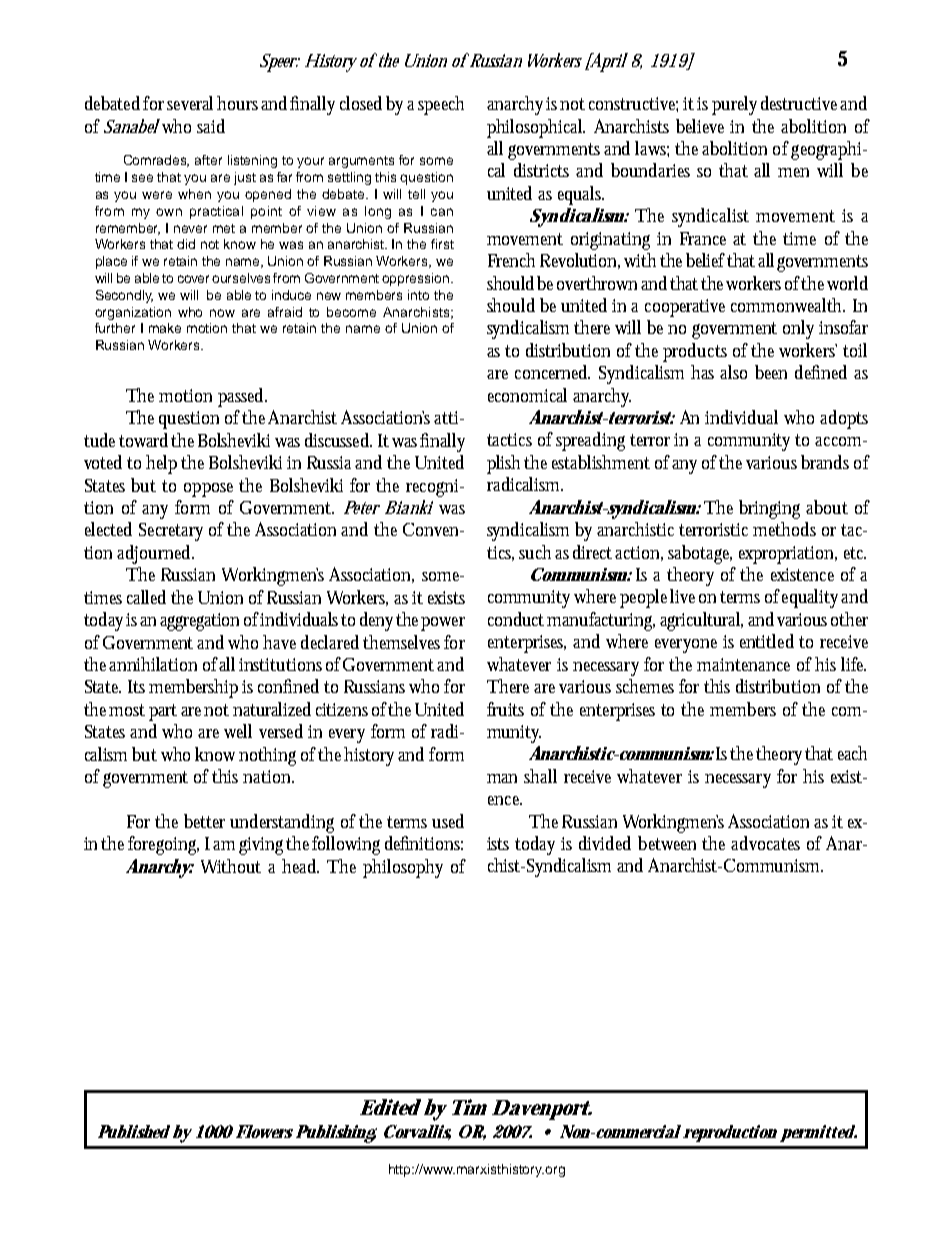 Image resolution: width=952 pixels, height=1233 pixels. I want to click on Davenport, so click(541, 1110).
